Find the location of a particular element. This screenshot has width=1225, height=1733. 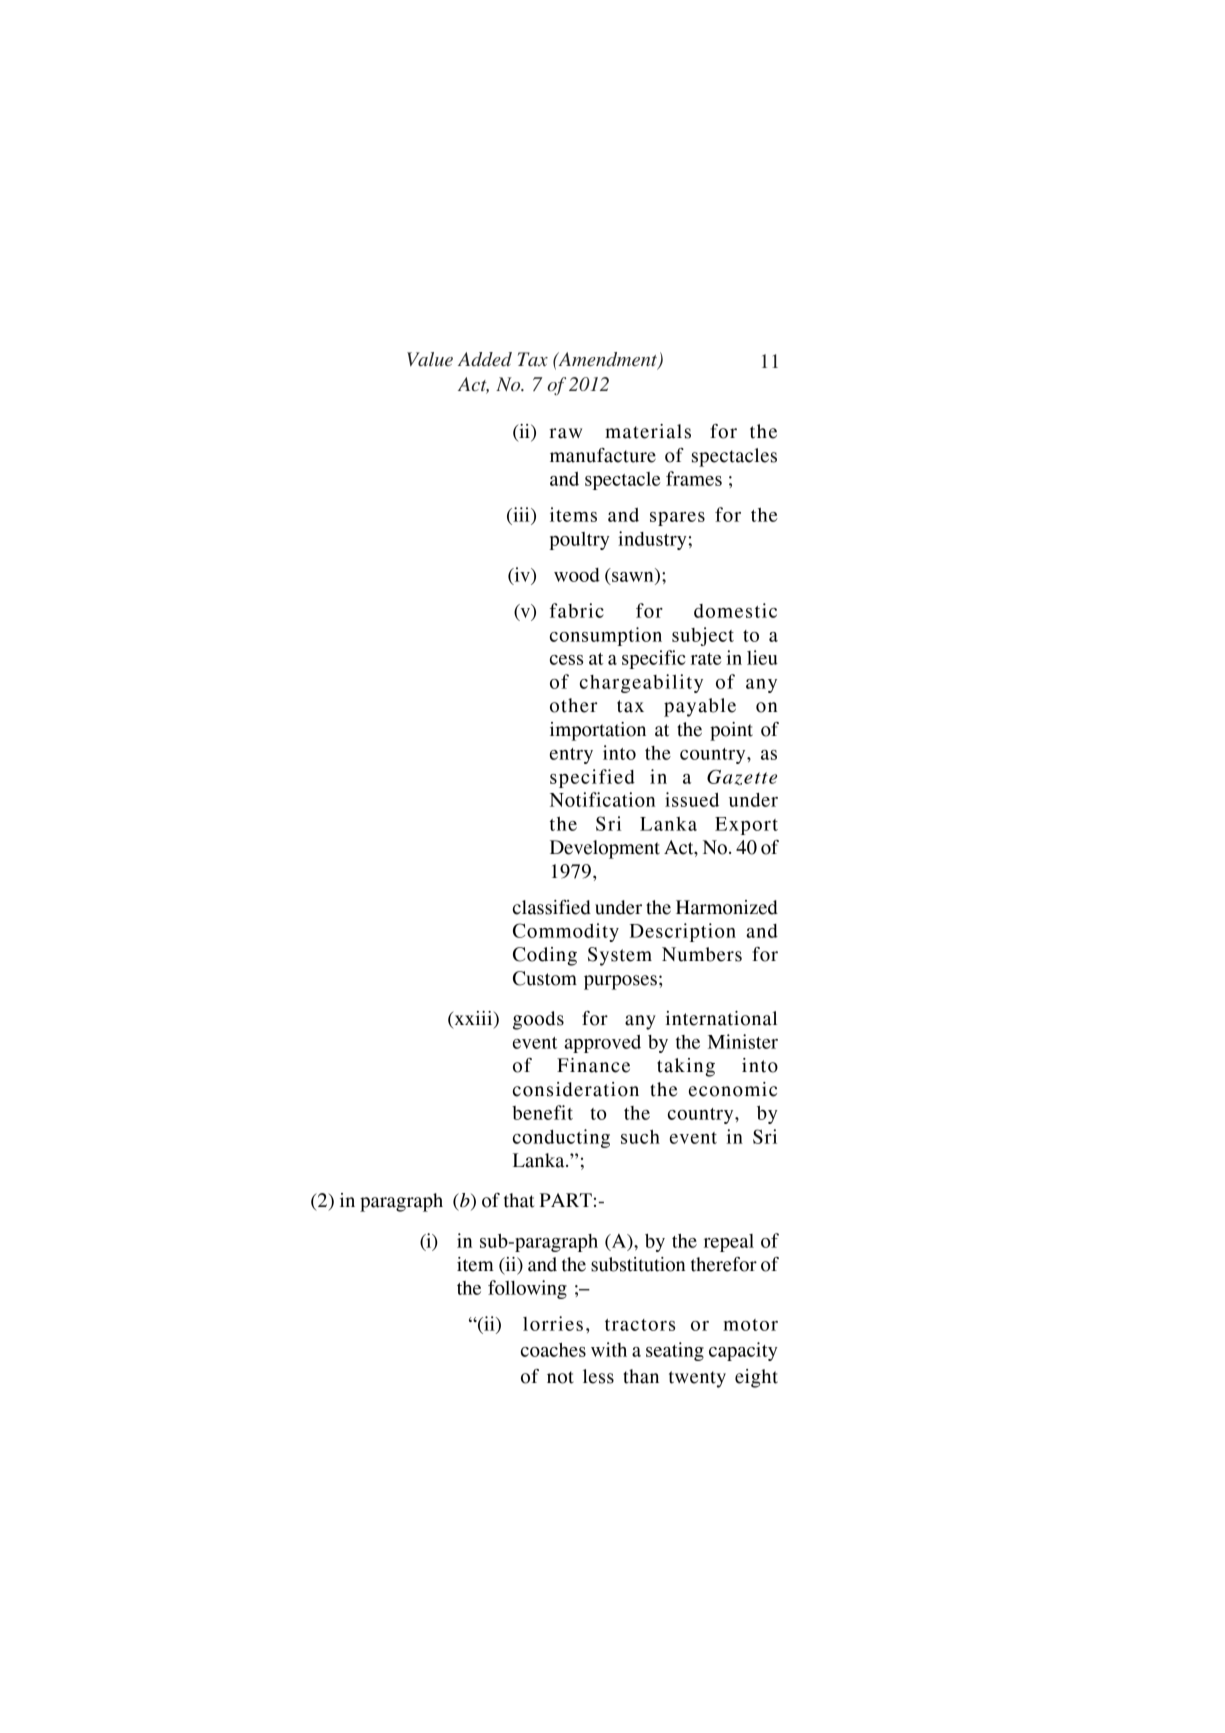

xxiii is located at coordinates (473, 1019).
